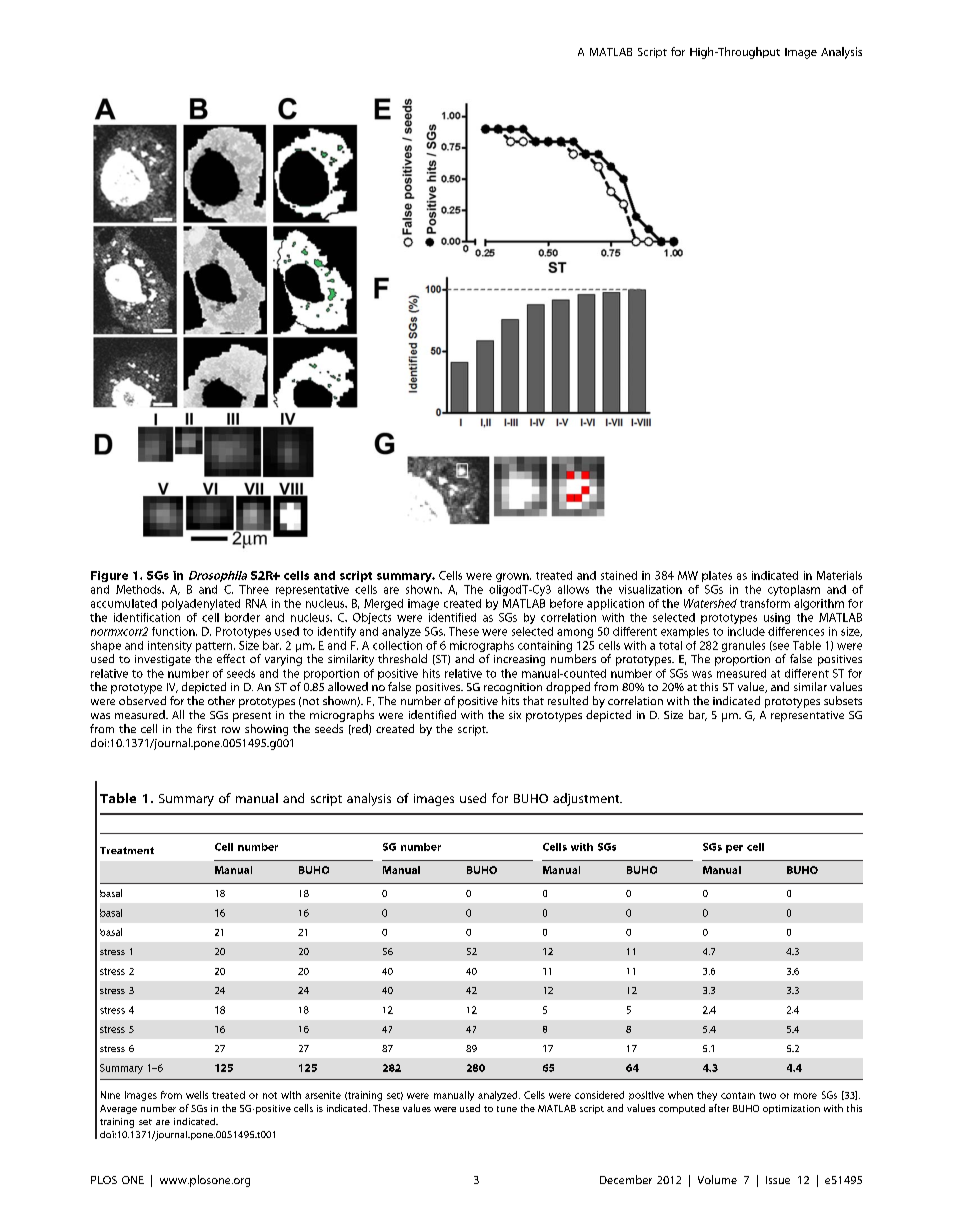 The height and width of the document is (1232, 953). Describe the element at coordinates (127, 850) in the document. I see `Treatment` at that location.
